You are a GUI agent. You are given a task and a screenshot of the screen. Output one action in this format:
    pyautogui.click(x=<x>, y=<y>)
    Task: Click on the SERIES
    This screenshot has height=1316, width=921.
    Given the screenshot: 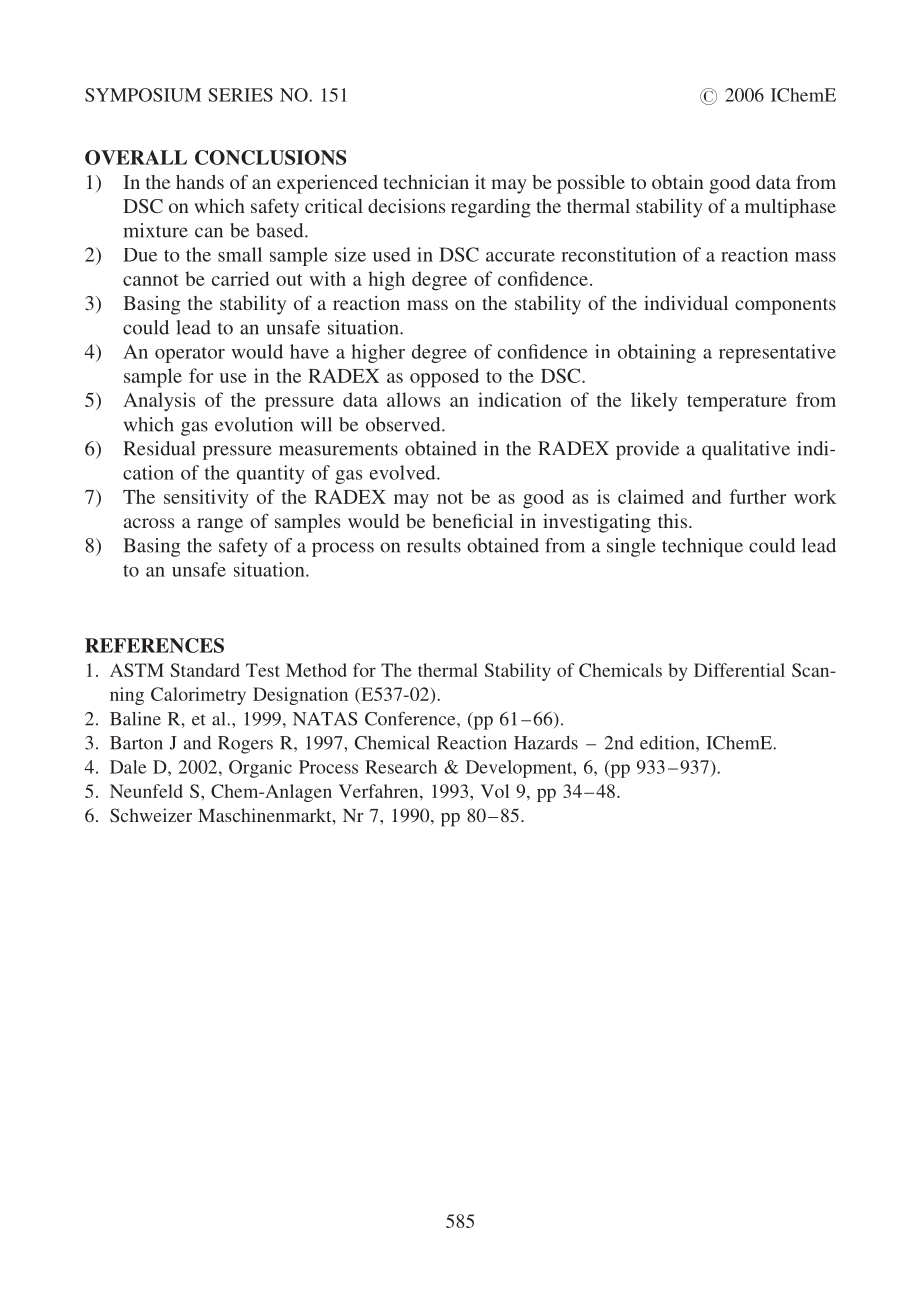 What is the action you would take?
    pyautogui.click(x=240, y=95)
